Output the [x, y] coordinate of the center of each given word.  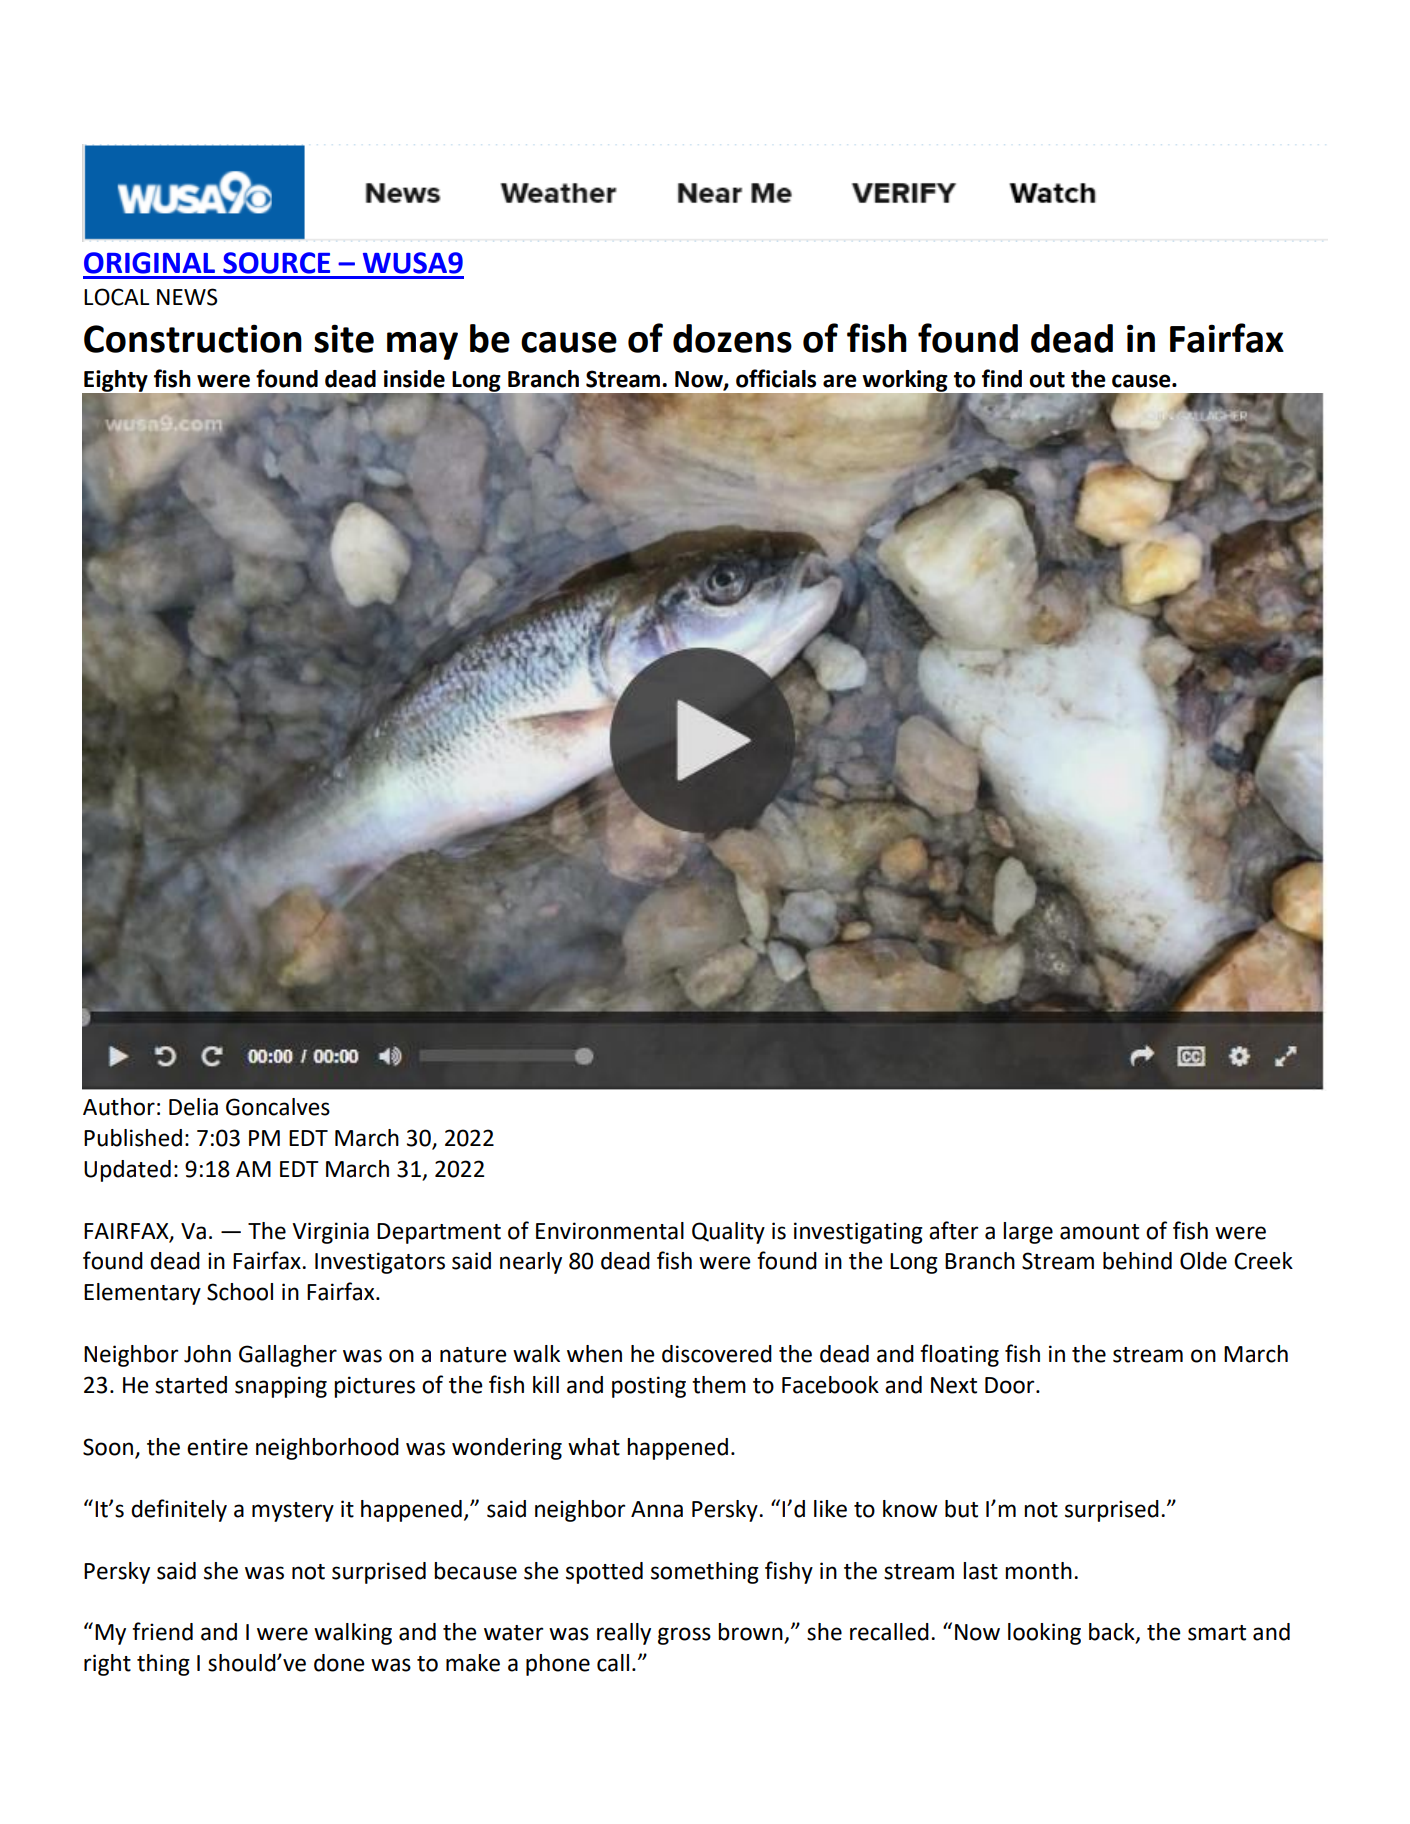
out [1047, 380]
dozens [732, 338]
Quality [728, 1233]
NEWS [187, 297]
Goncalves [278, 1107]
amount [1099, 1232]
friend [162, 1631]
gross [684, 1636]
